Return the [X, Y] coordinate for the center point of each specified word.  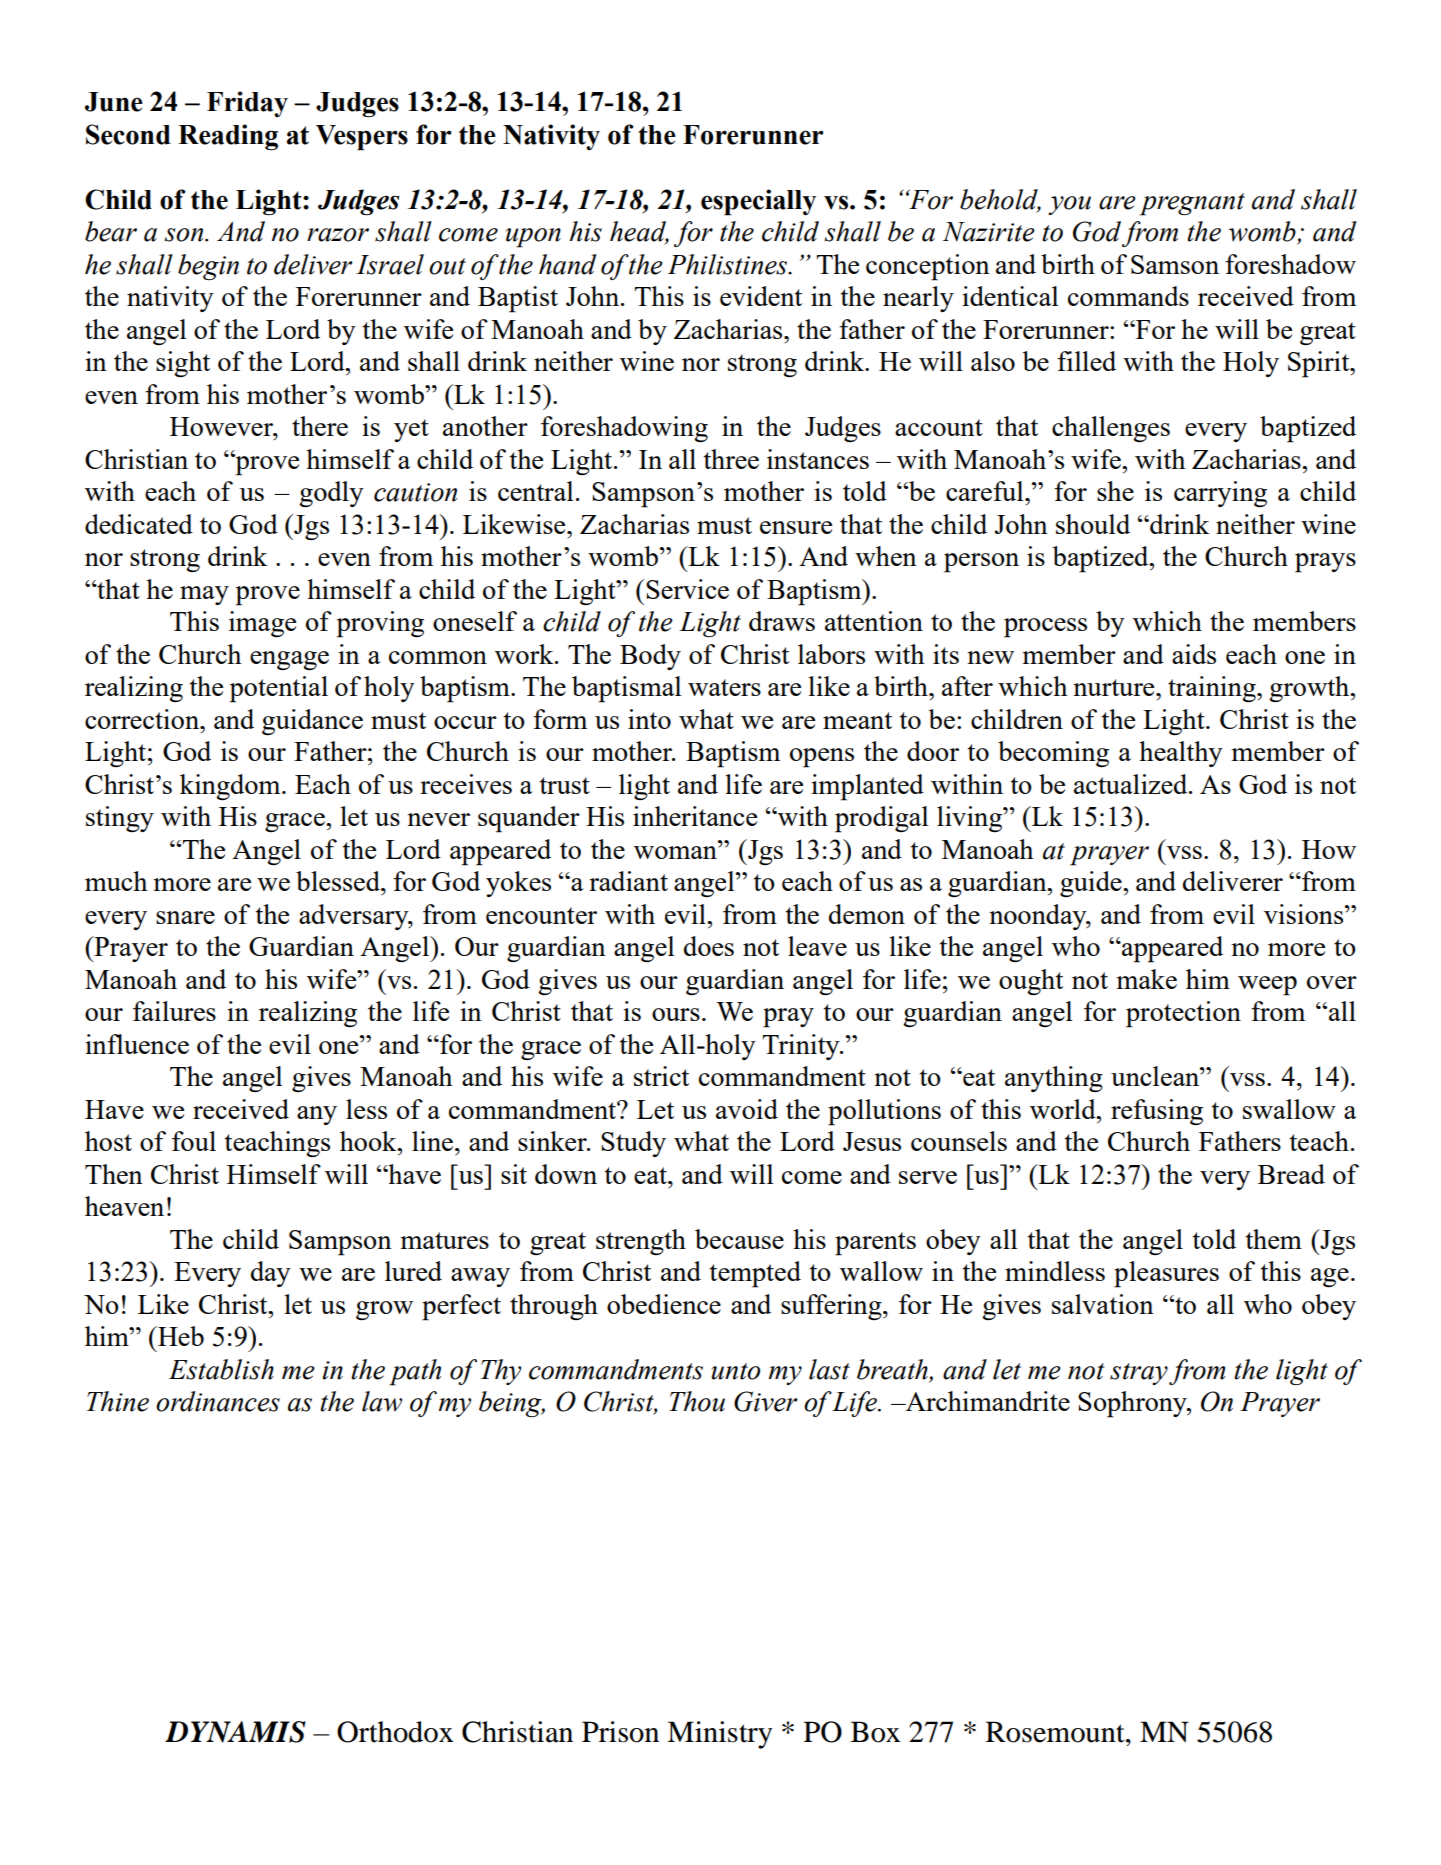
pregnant [1192, 204]
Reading [228, 137]
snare [185, 917]
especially [758, 202]
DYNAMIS [235, 1732]
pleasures [1166, 1274]
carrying [1220, 494]
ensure [796, 527]
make [1147, 979]
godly [331, 494]
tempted [755, 1274]
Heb [180, 1336]
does [709, 946]
